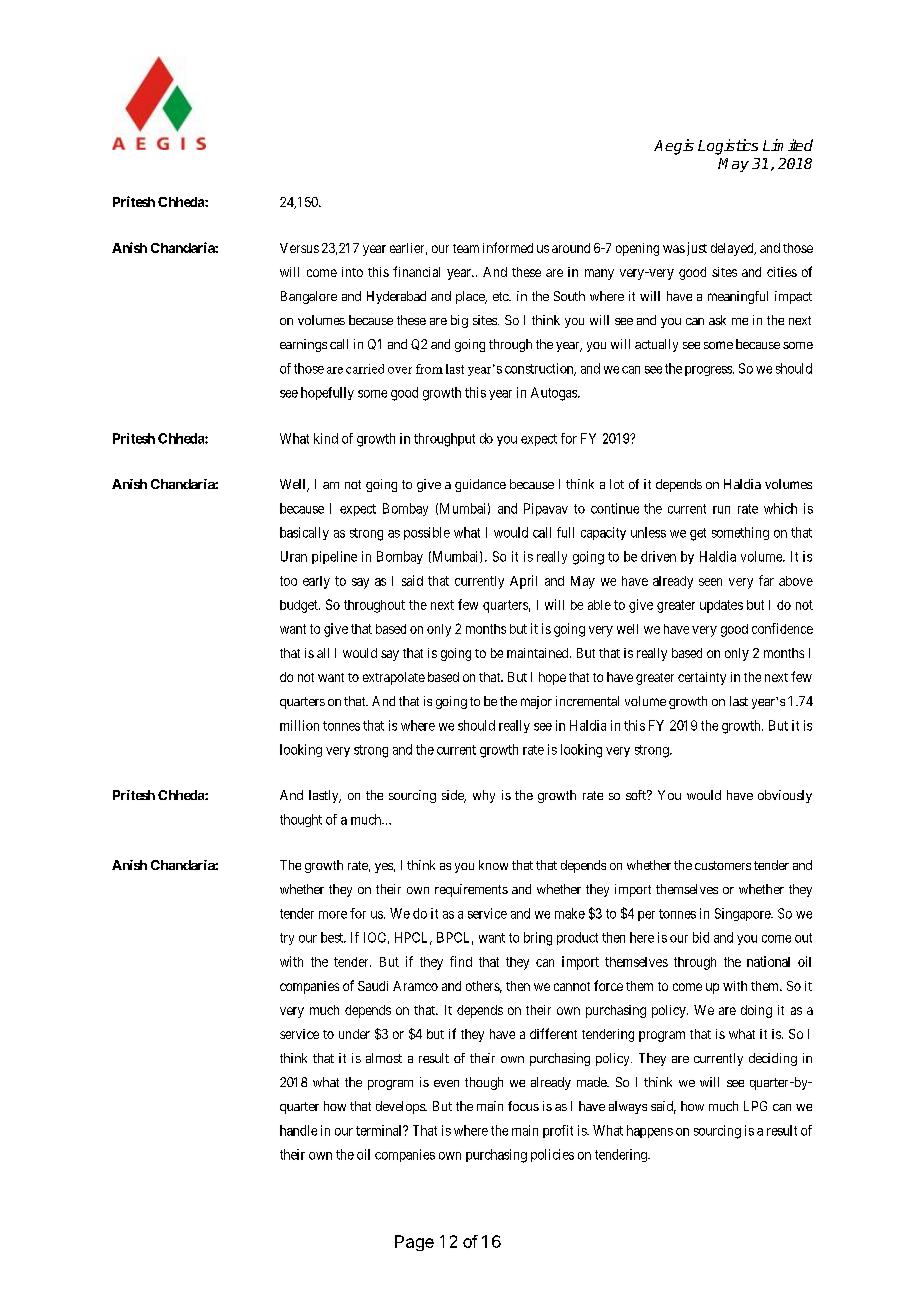  What do you see at coordinates (414, 1243) in the screenshot?
I see `Page` at bounding box center [414, 1243].
